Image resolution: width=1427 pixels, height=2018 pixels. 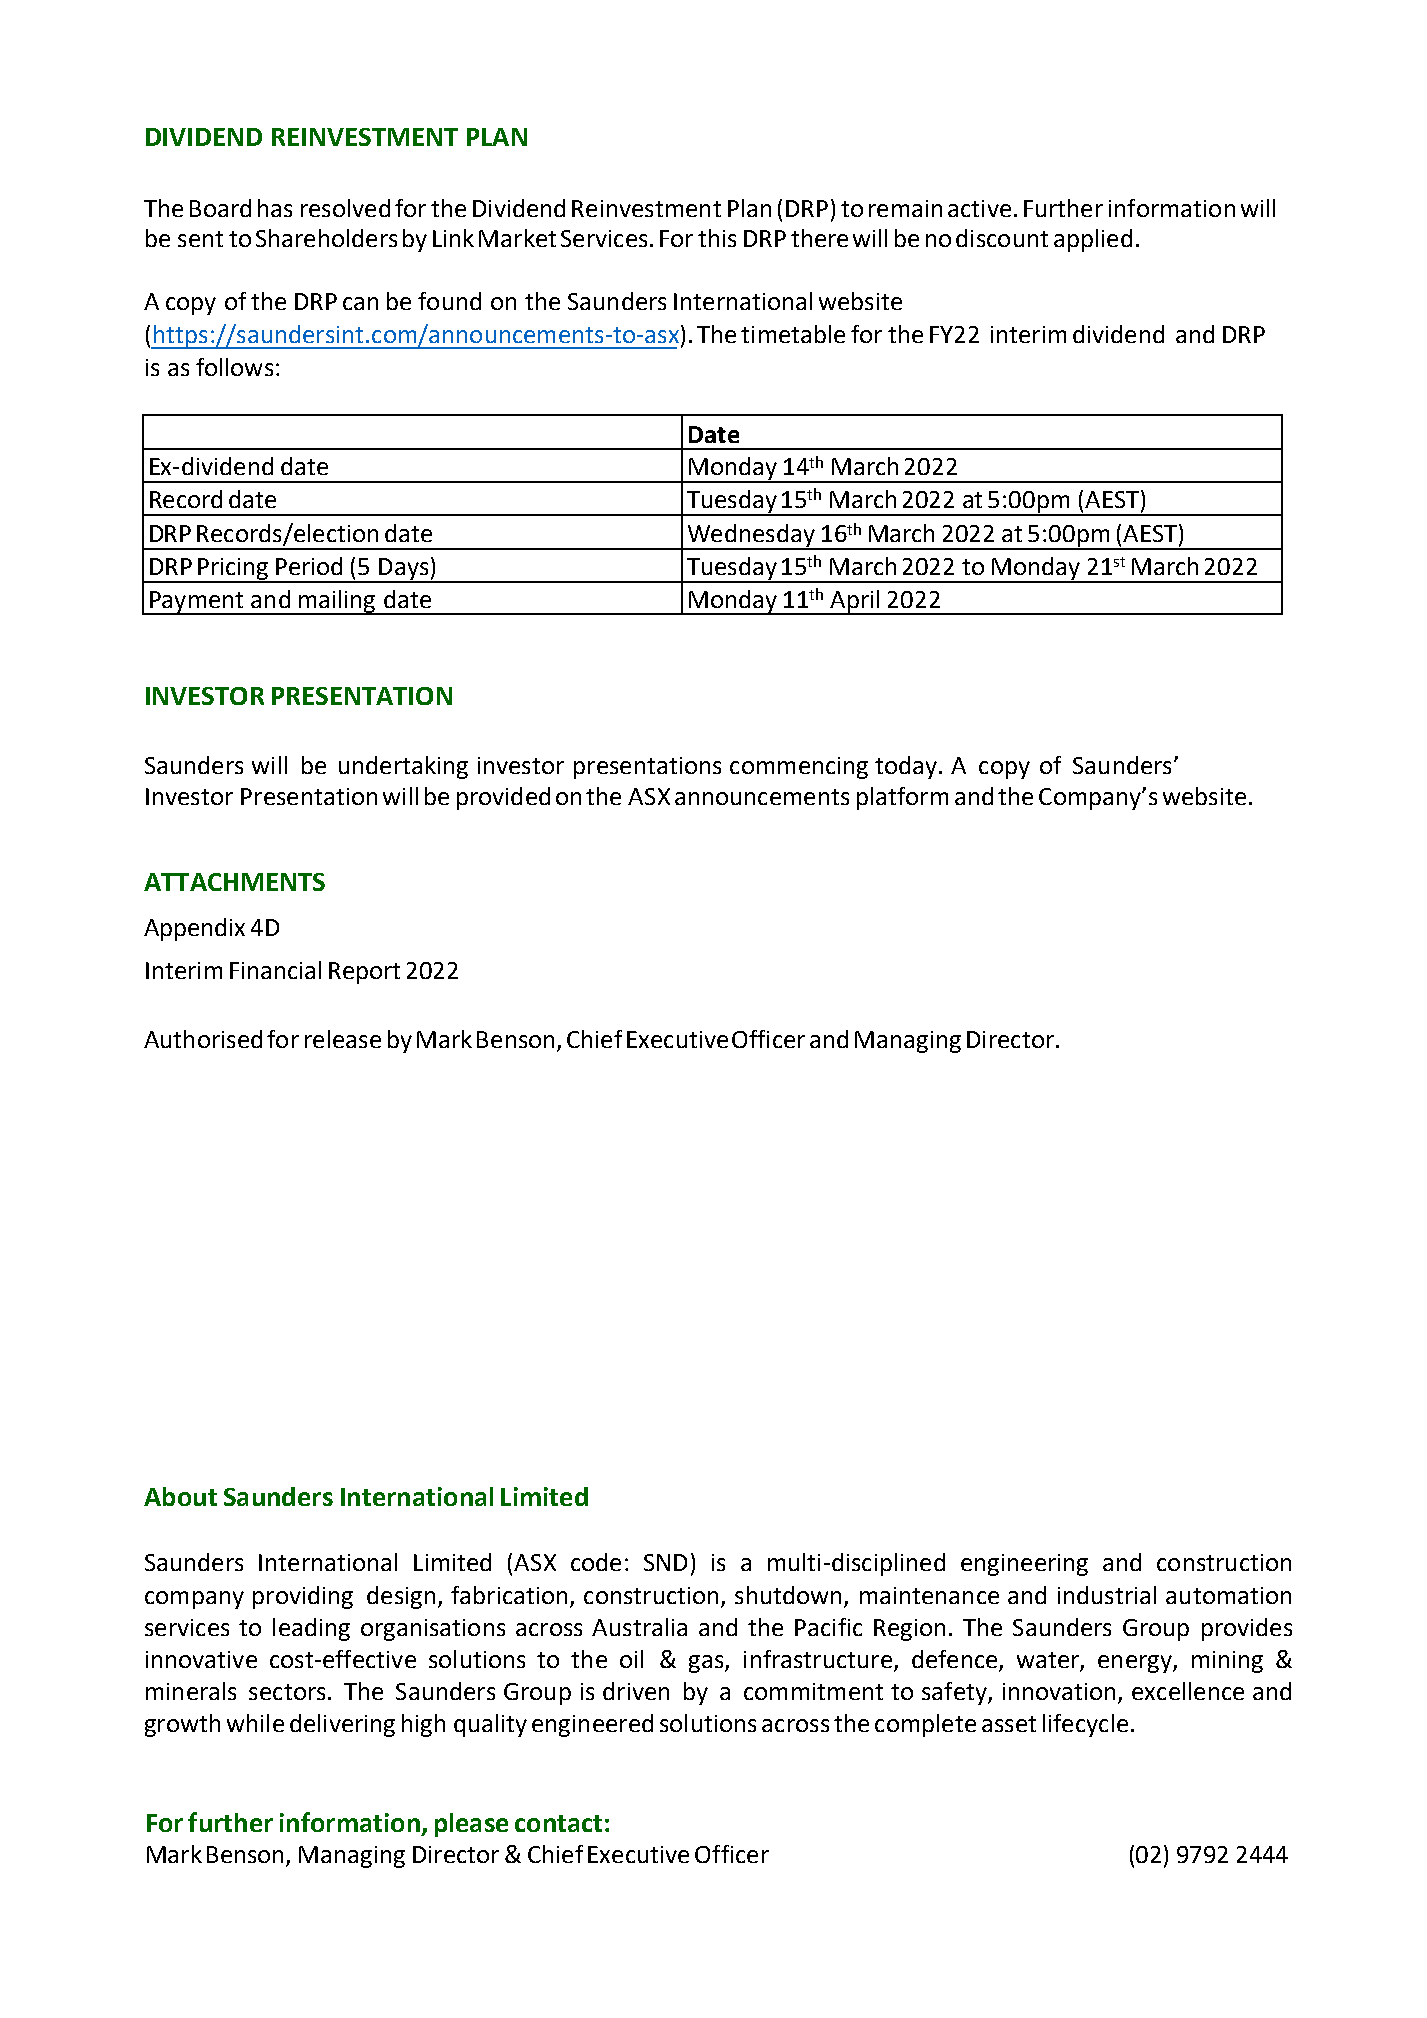 What do you see at coordinates (665, 1562) in the screenshot?
I see `SND` at bounding box center [665, 1562].
